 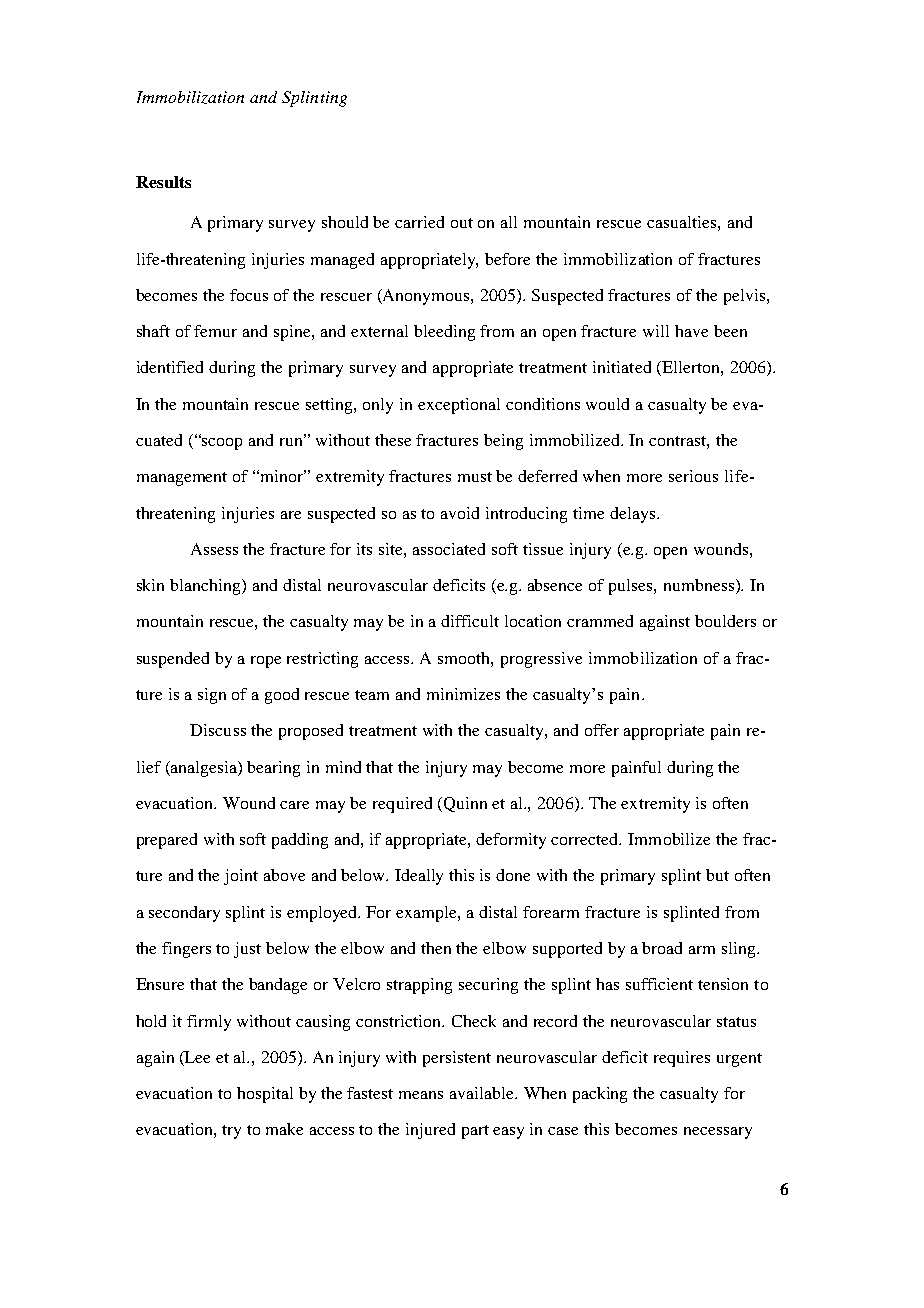 I want to click on try, so click(x=231, y=1132).
